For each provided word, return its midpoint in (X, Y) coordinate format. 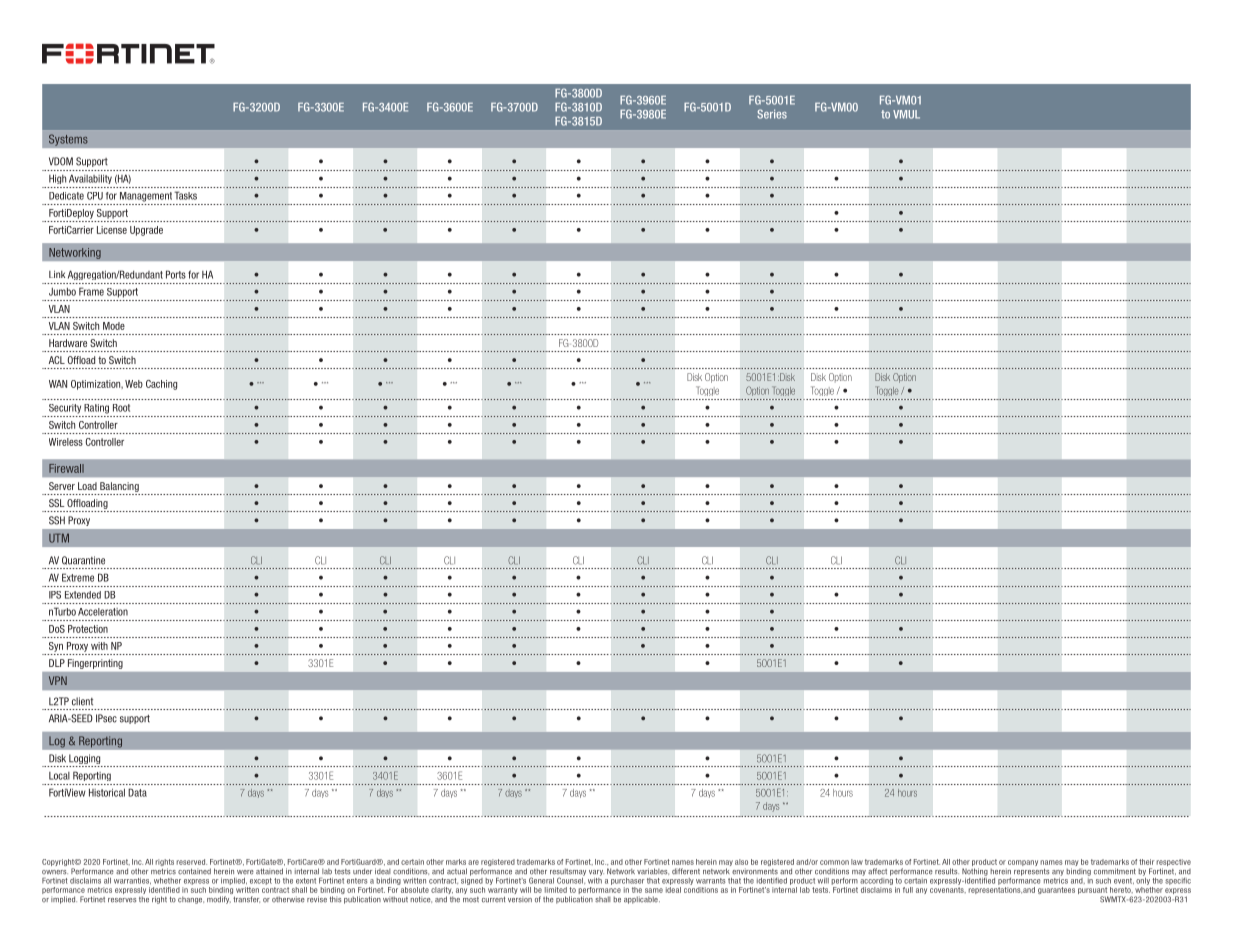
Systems (68, 140)
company (1022, 864)
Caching (161, 385)
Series (772, 114)
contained (194, 871)
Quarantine (83, 560)
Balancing (119, 487)
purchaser (627, 881)
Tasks (185, 195)
